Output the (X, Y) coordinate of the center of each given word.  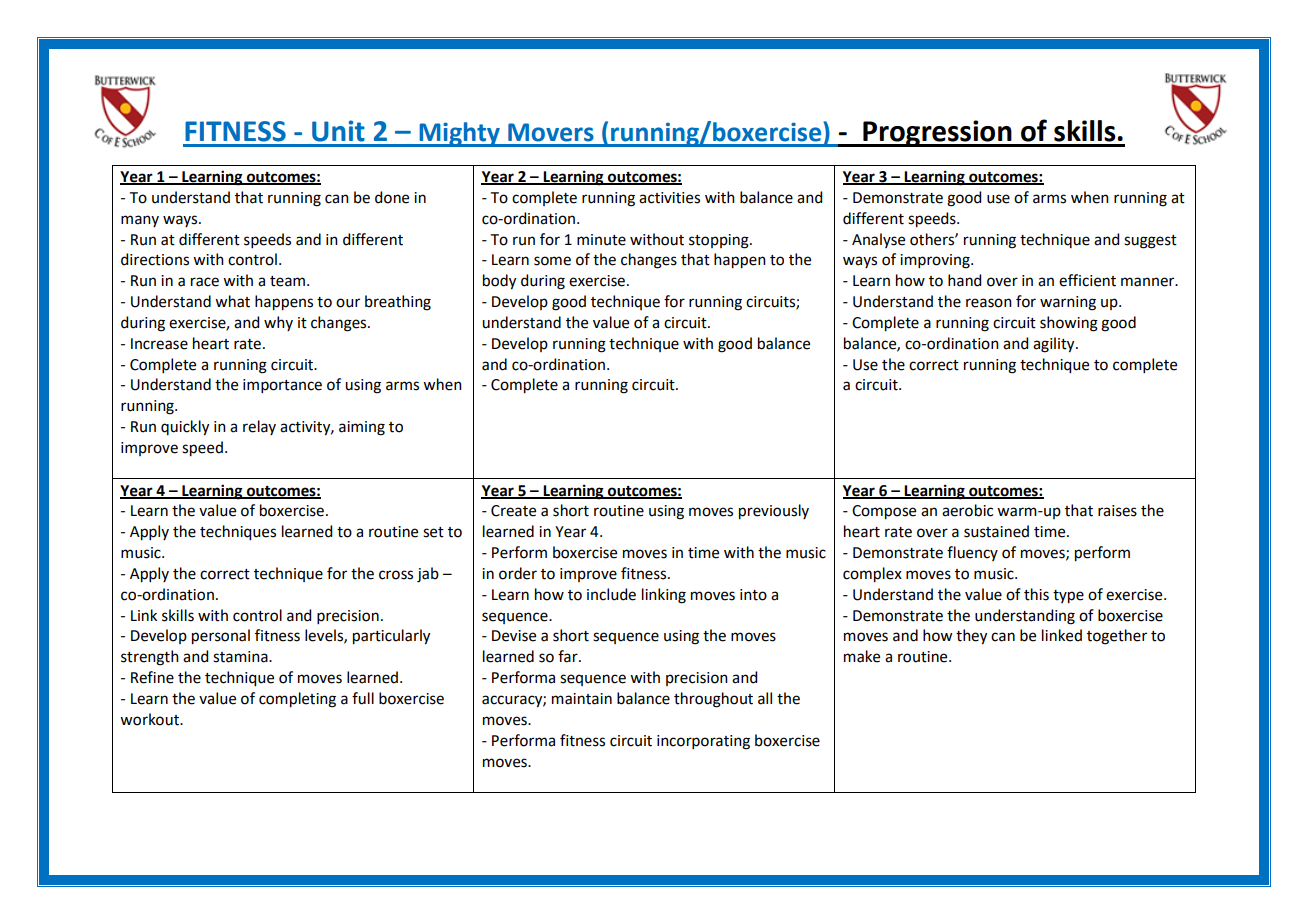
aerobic (967, 510)
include (611, 594)
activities (669, 198)
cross (396, 575)
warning (1068, 303)
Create (513, 511)
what (232, 301)
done (392, 197)
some (552, 261)
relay (259, 427)
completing (297, 700)
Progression (937, 133)
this (1036, 594)
